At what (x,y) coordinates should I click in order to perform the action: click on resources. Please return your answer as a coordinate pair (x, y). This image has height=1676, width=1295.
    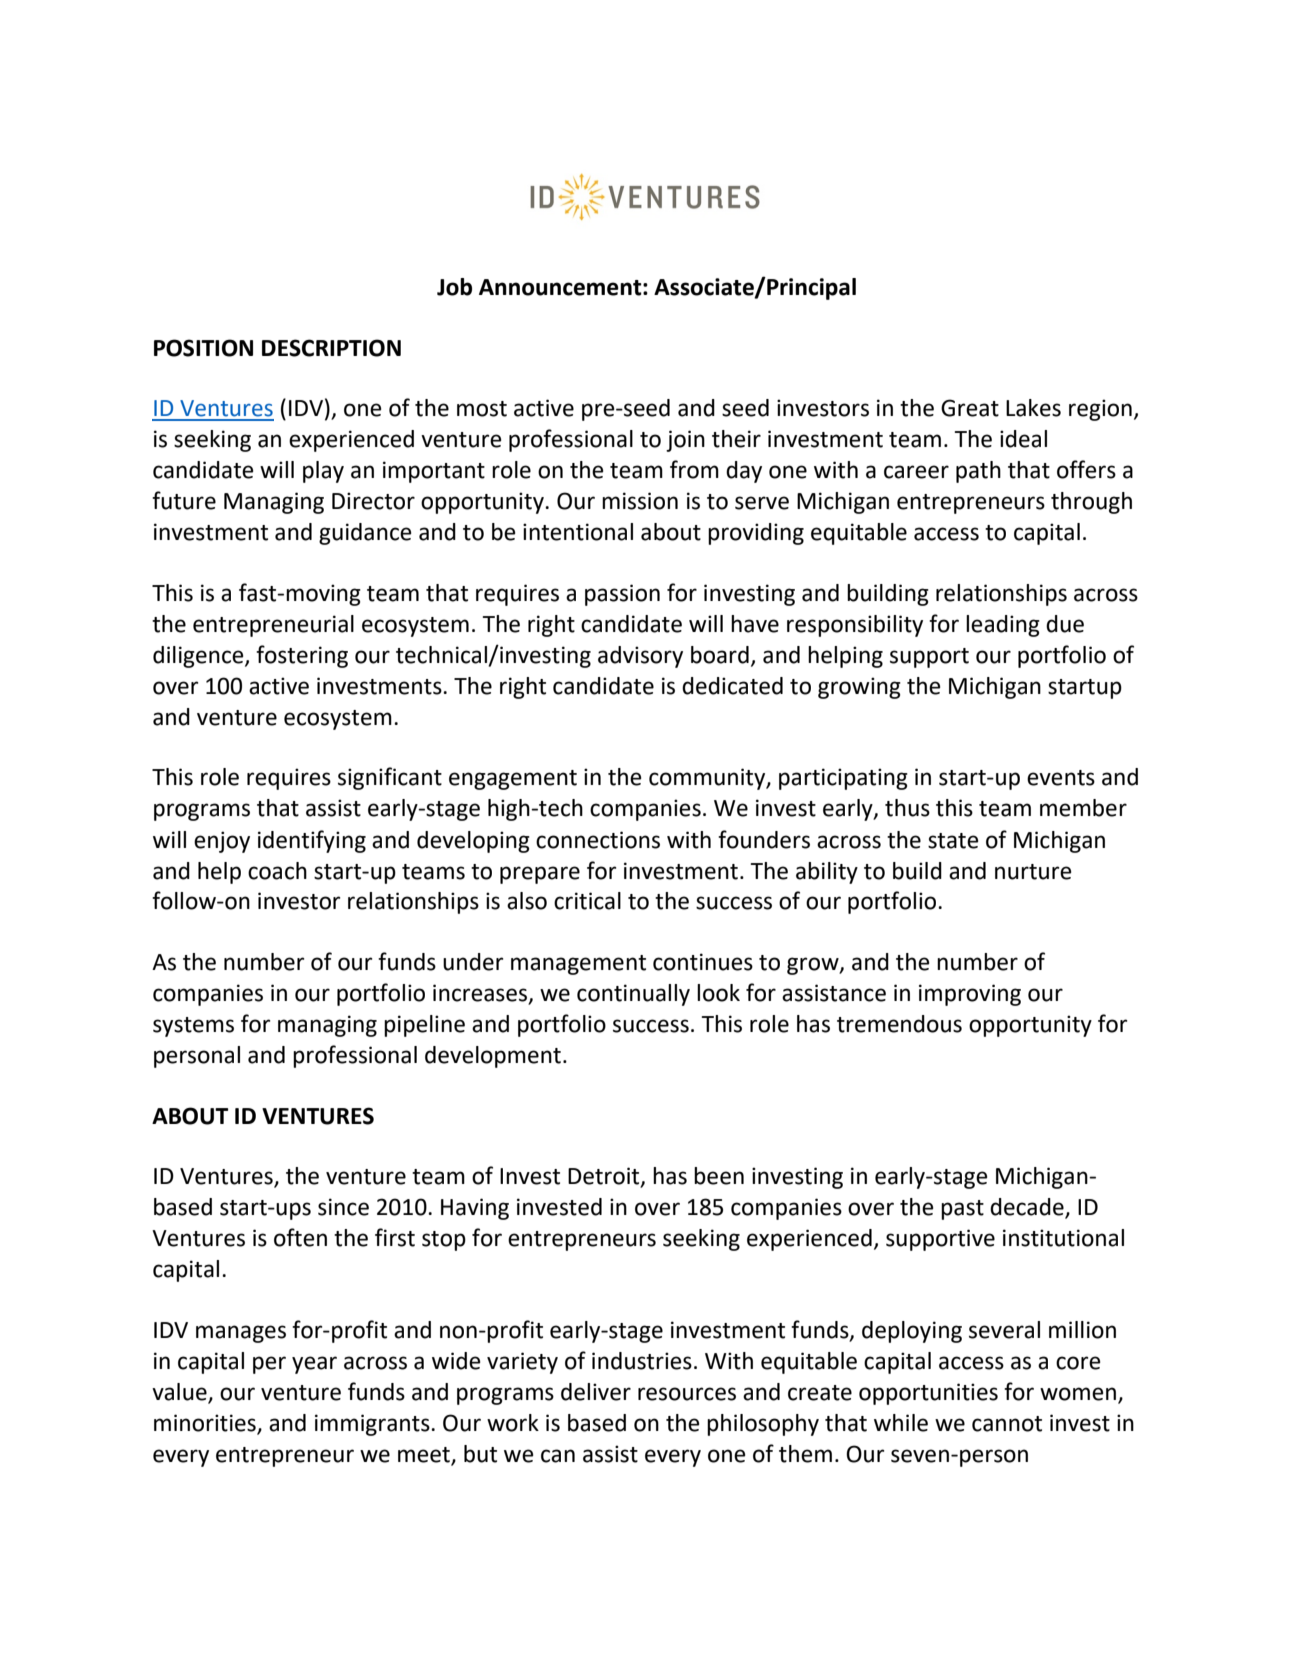
    Looking at the image, I should click on (687, 1394).
